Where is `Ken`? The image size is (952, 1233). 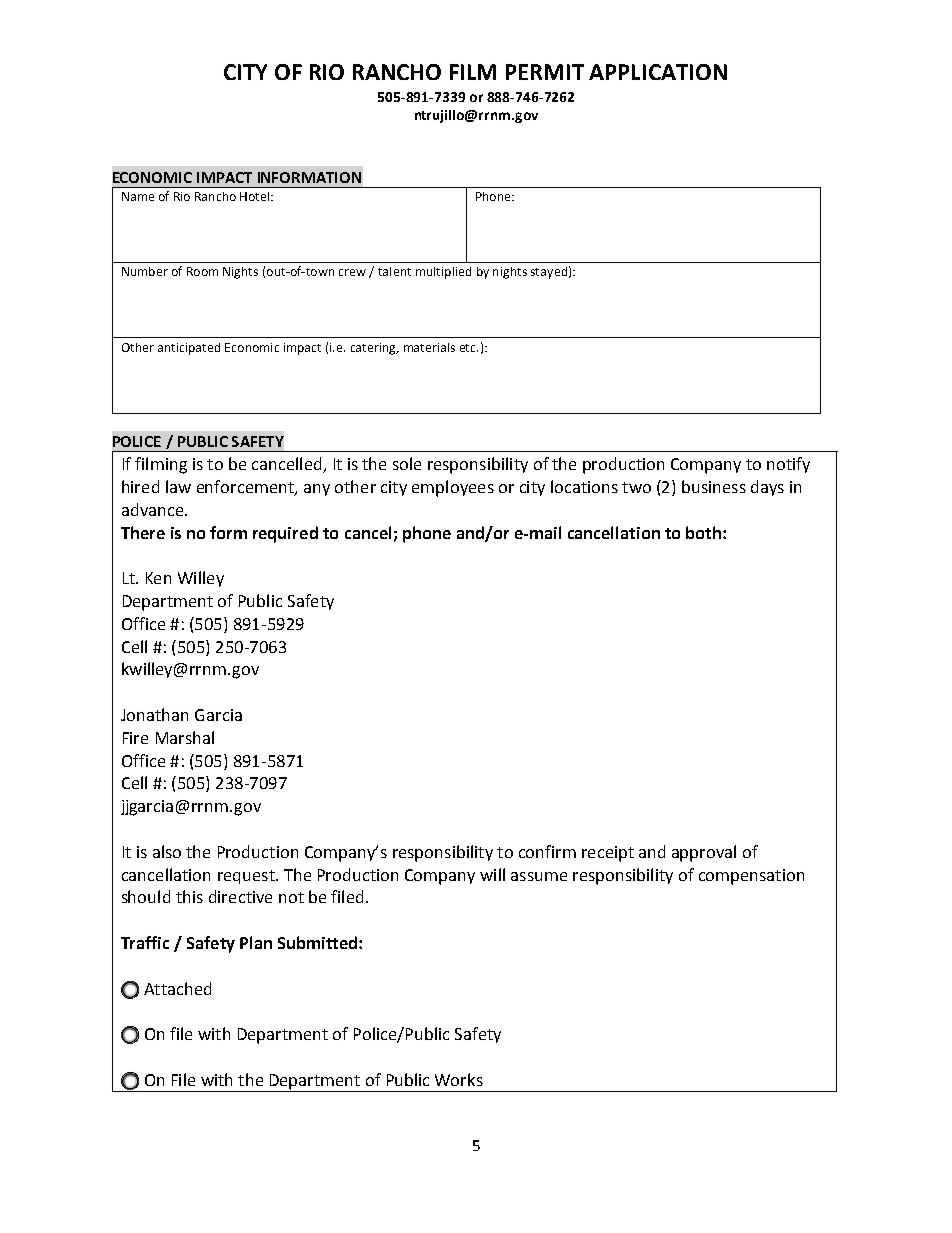
Ken is located at coordinates (158, 578).
